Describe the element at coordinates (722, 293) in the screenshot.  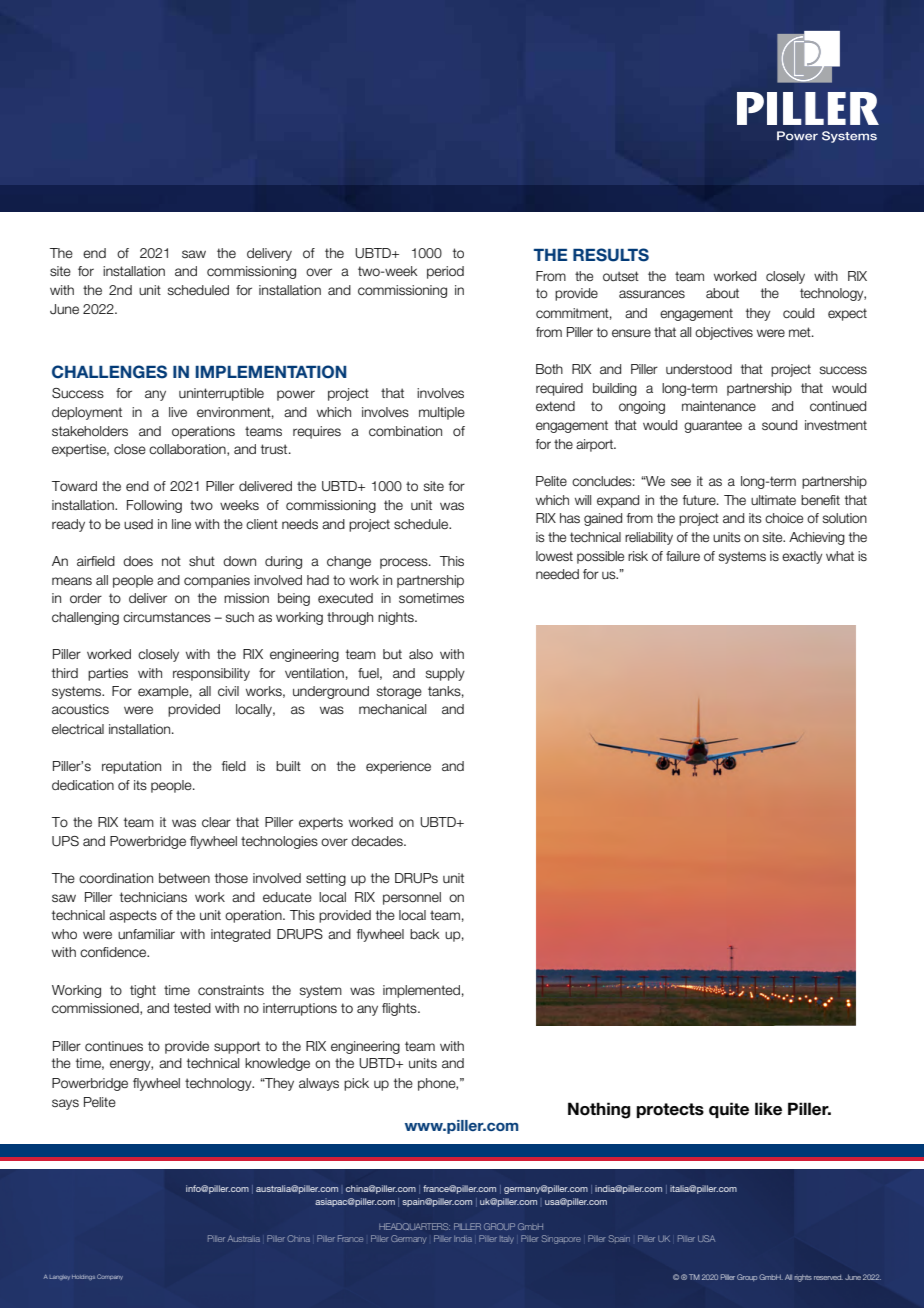
I see `about` at that location.
